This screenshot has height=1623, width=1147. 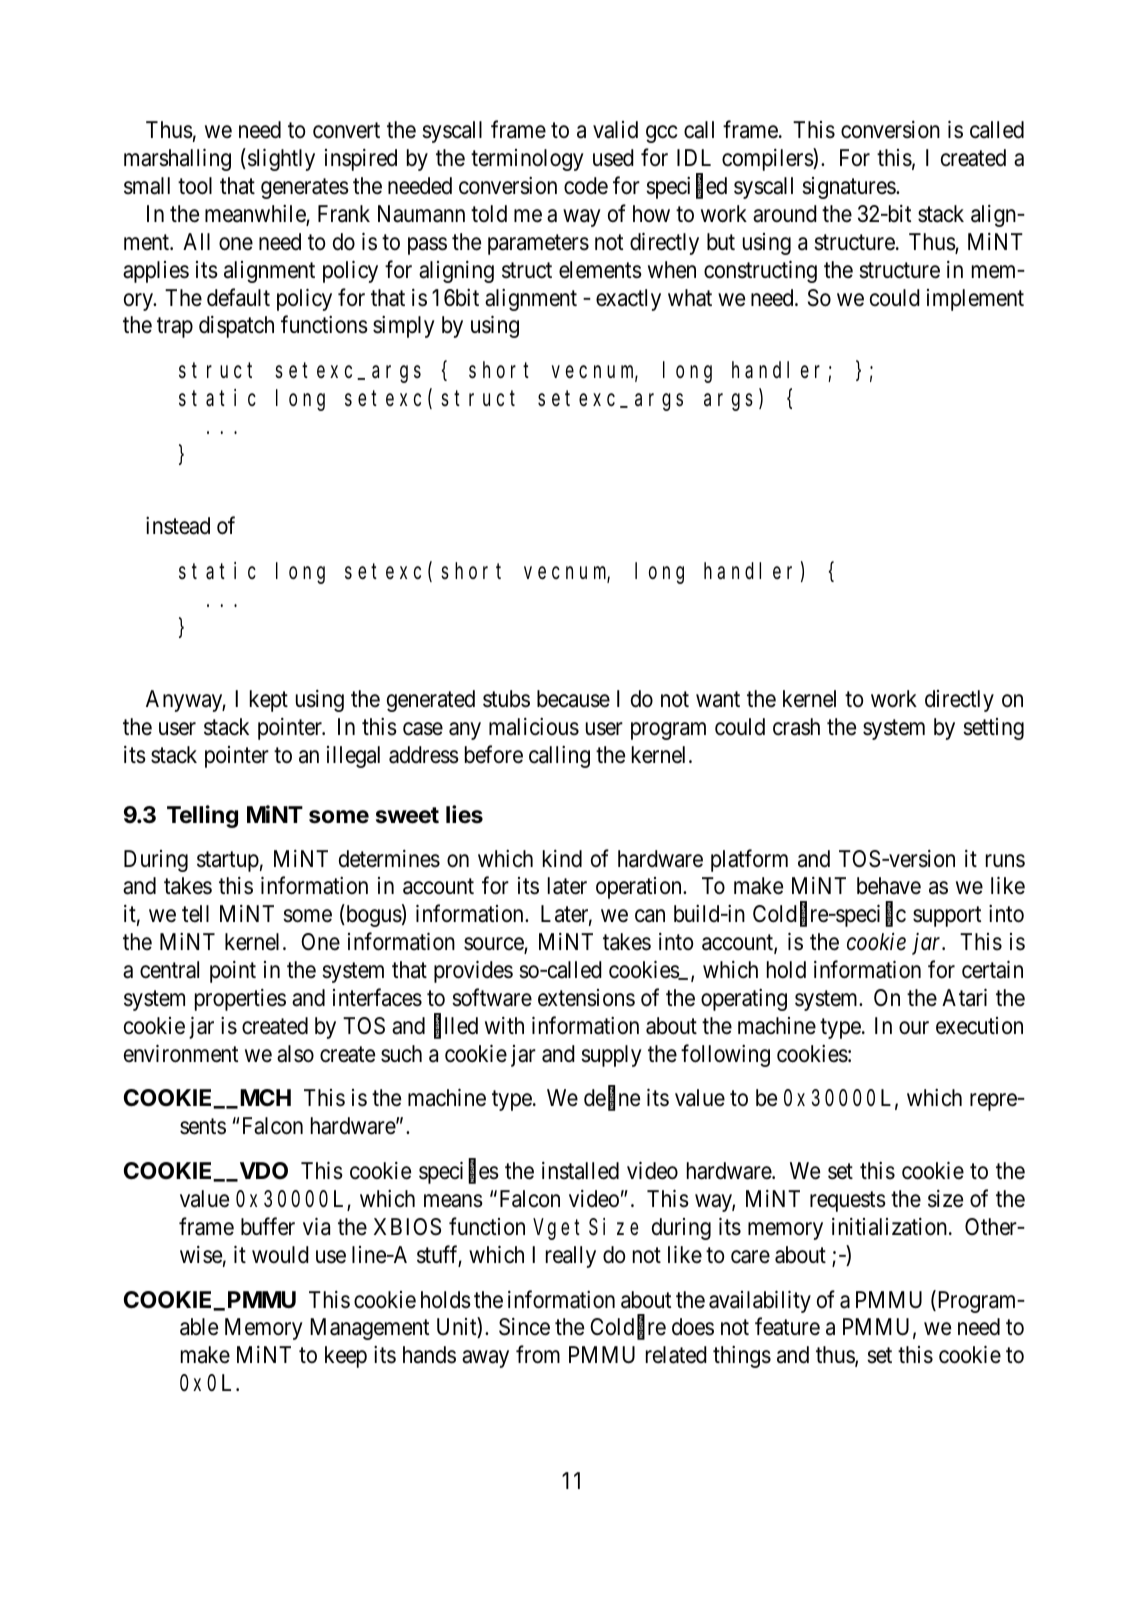 What do you see at coordinates (573, 699) in the screenshot?
I see `because` at bounding box center [573, 699].
